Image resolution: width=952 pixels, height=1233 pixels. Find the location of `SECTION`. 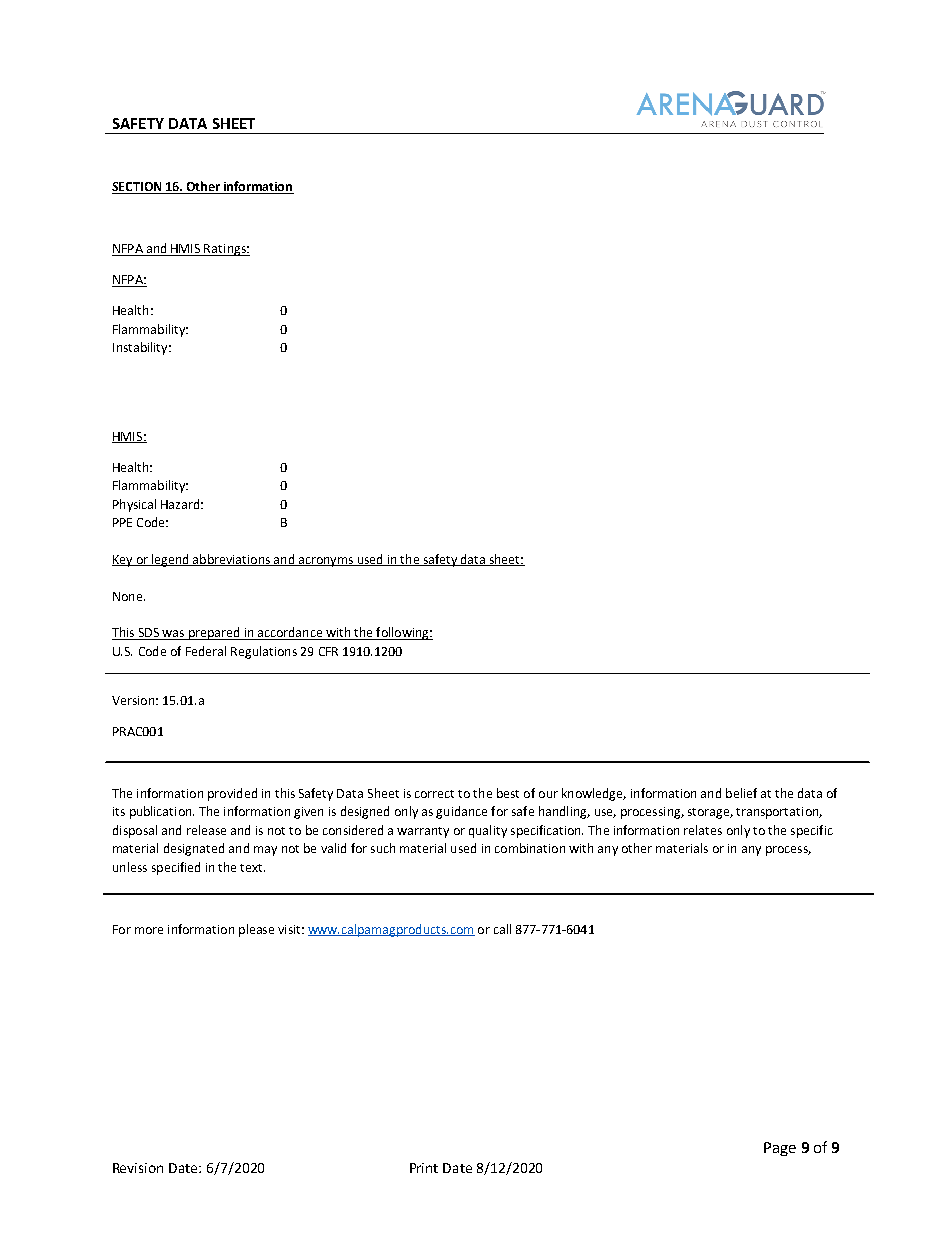

SECTION is located at coordinates (138, 188).
